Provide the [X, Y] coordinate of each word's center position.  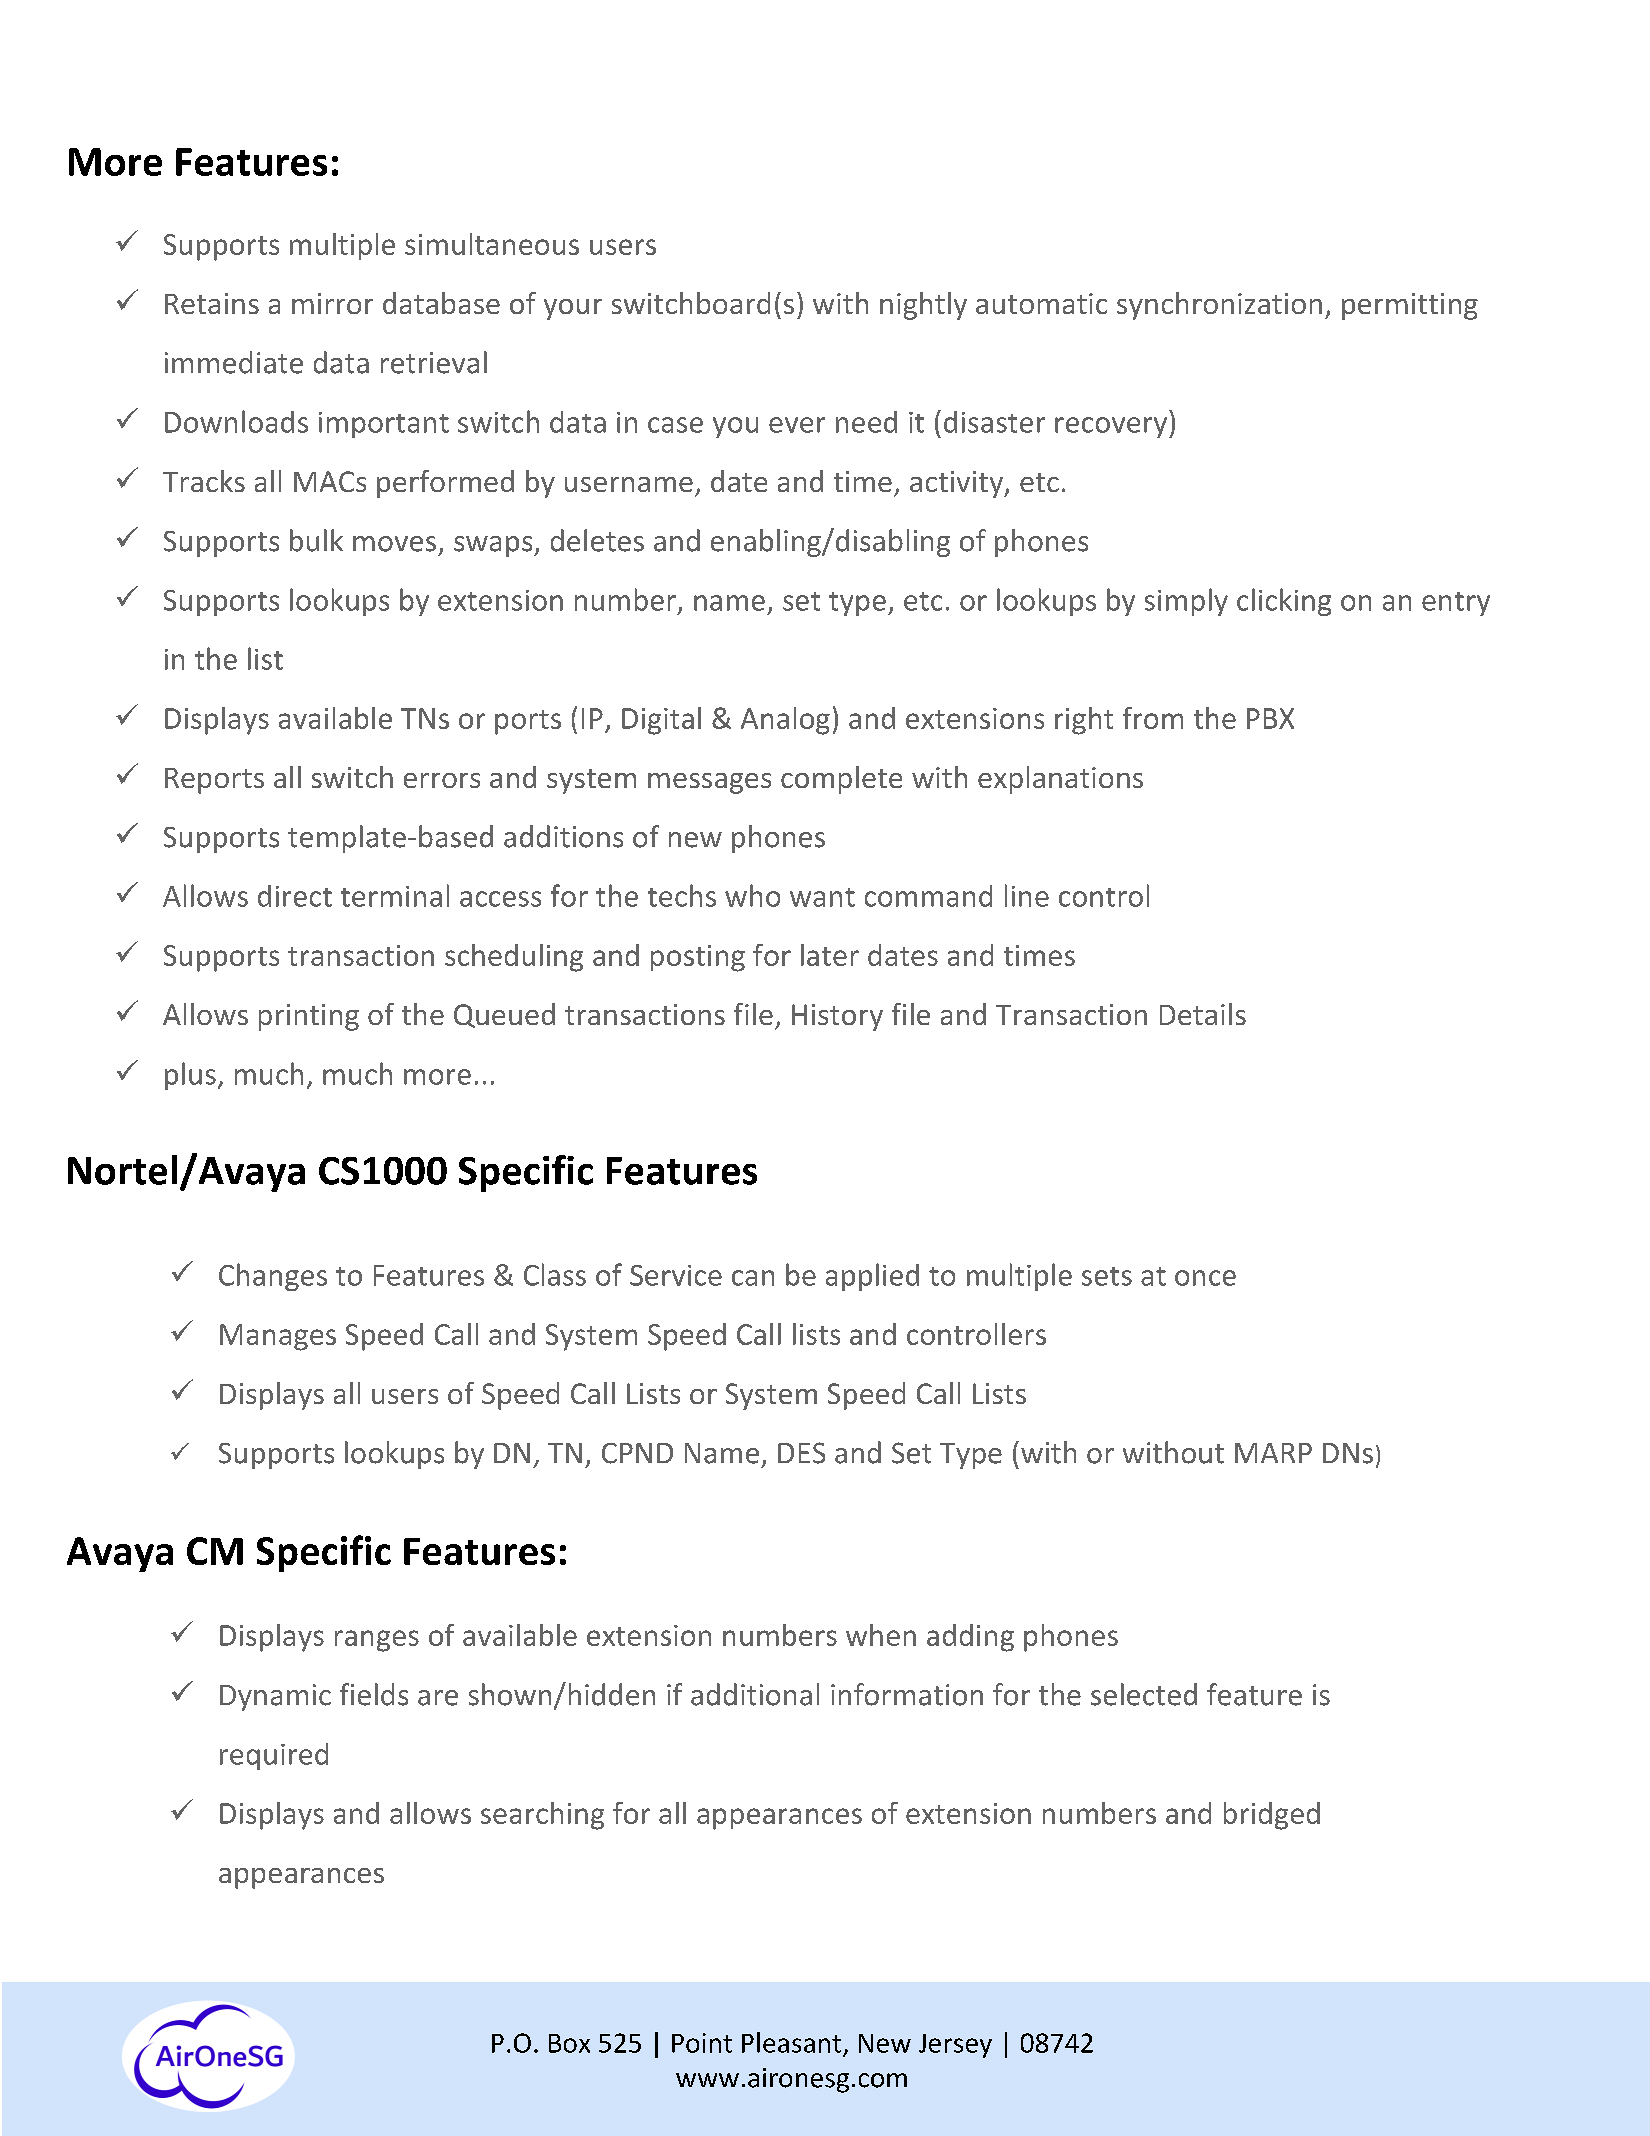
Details [1203, 1014]
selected [1144, 1694]
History [837, 1017]
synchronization [1219, 306]
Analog [785, 721]
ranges [377, 1641]
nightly [923, 306]
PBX [1270, 718]
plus [190, 1076]
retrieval [434, 362]
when [881, 1635]
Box [569, 2043]
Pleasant [791, 2042]
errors [442, 780]
